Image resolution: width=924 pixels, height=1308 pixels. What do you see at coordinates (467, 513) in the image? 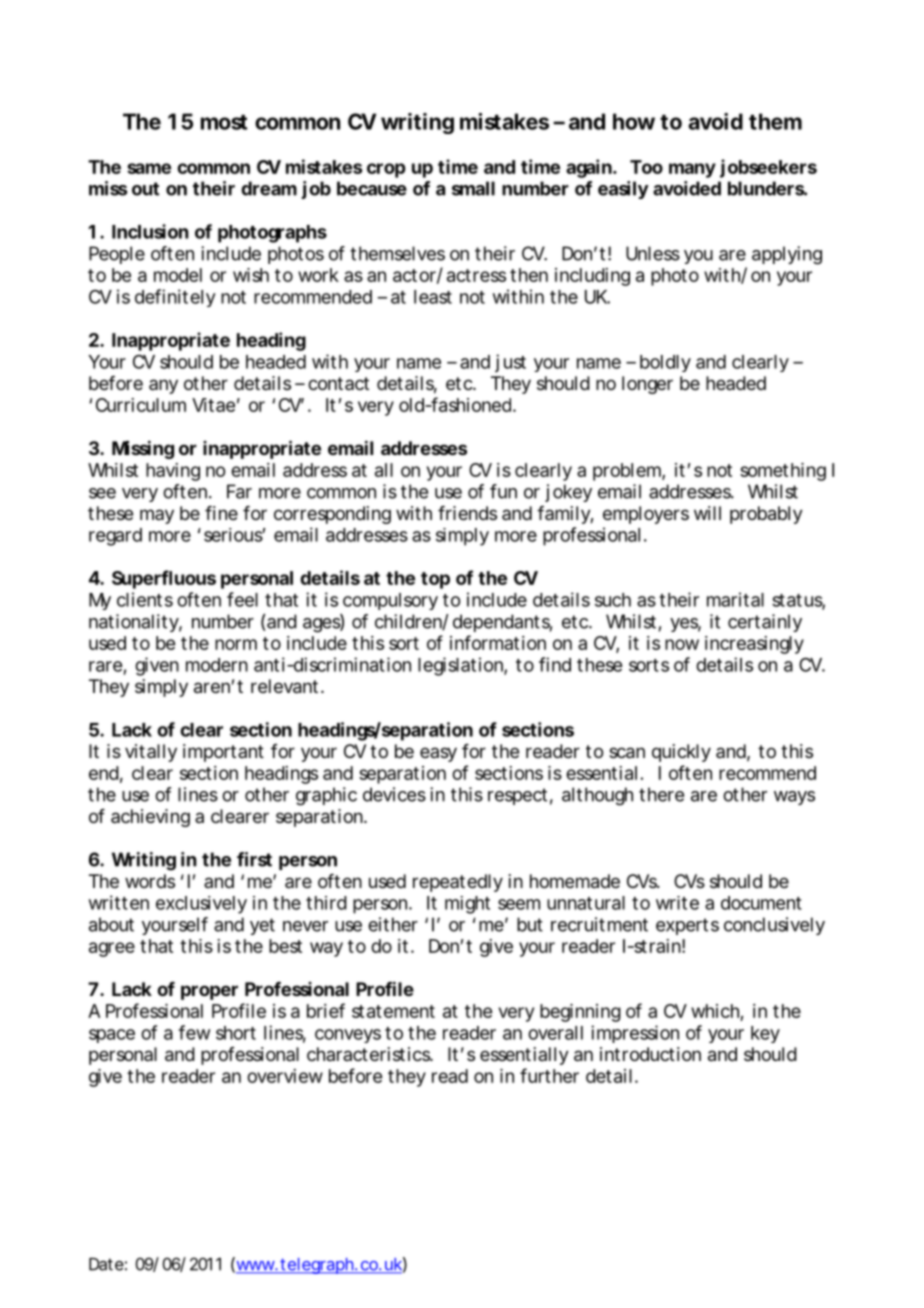
I see `friends` at bounding box center [467, 513].
